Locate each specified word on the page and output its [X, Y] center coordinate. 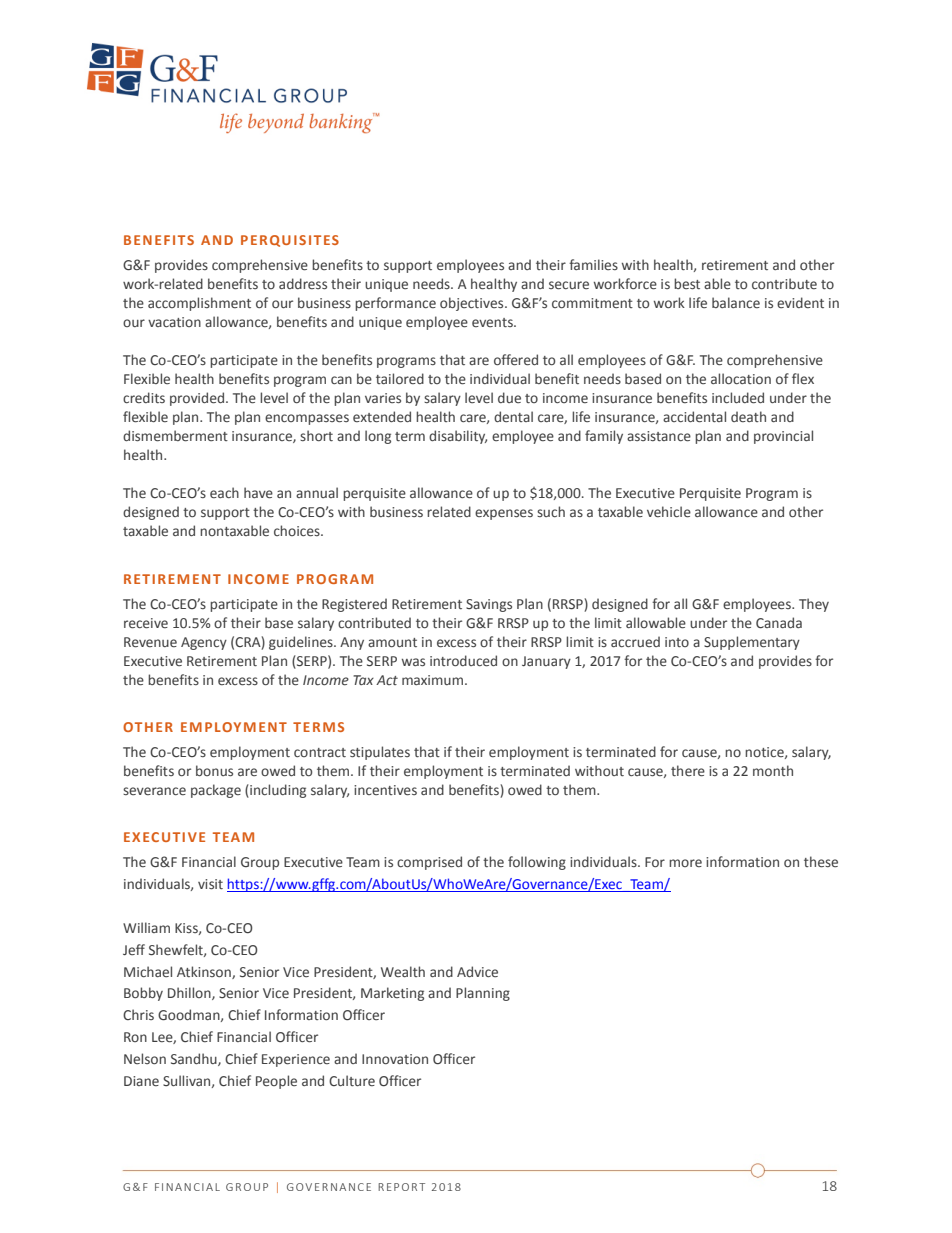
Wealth [403, 971]
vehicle [669, 512]
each [224, 492]
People [276, 1082]
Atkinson [205, 972]
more [685, 863]
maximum [432, 680]
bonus [214, 770]
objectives [473, 304]
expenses [504, 514]
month [773, 770]
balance [736, 302]
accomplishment [199, 304]
